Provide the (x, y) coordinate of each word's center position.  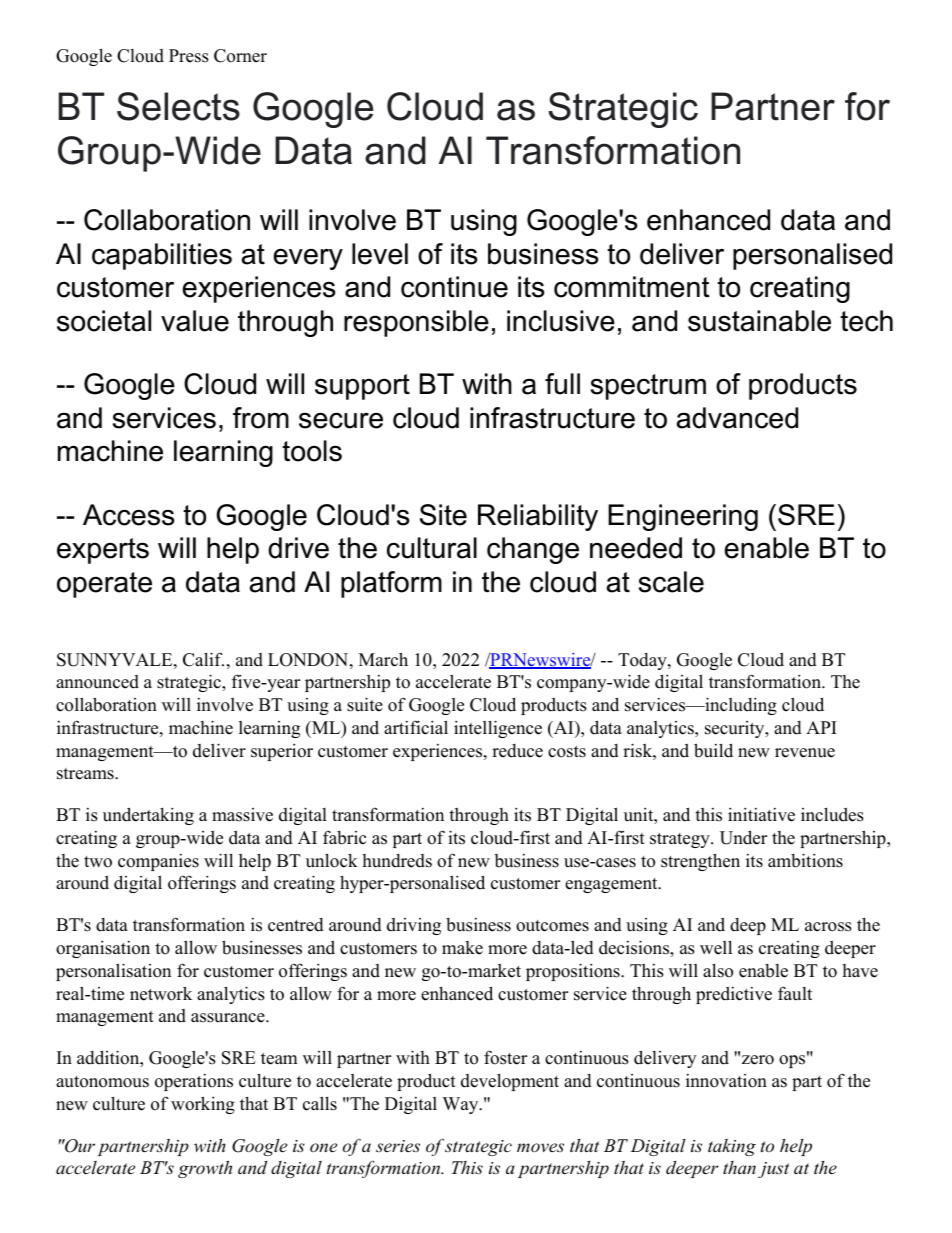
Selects (178, 106)
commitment (631, 287)
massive (242, 815)
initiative (761, 814)
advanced (737, 418)
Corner (240, 56)
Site (443, 515)
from (261, 418)
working (203, 1105)
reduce (517, 751)
